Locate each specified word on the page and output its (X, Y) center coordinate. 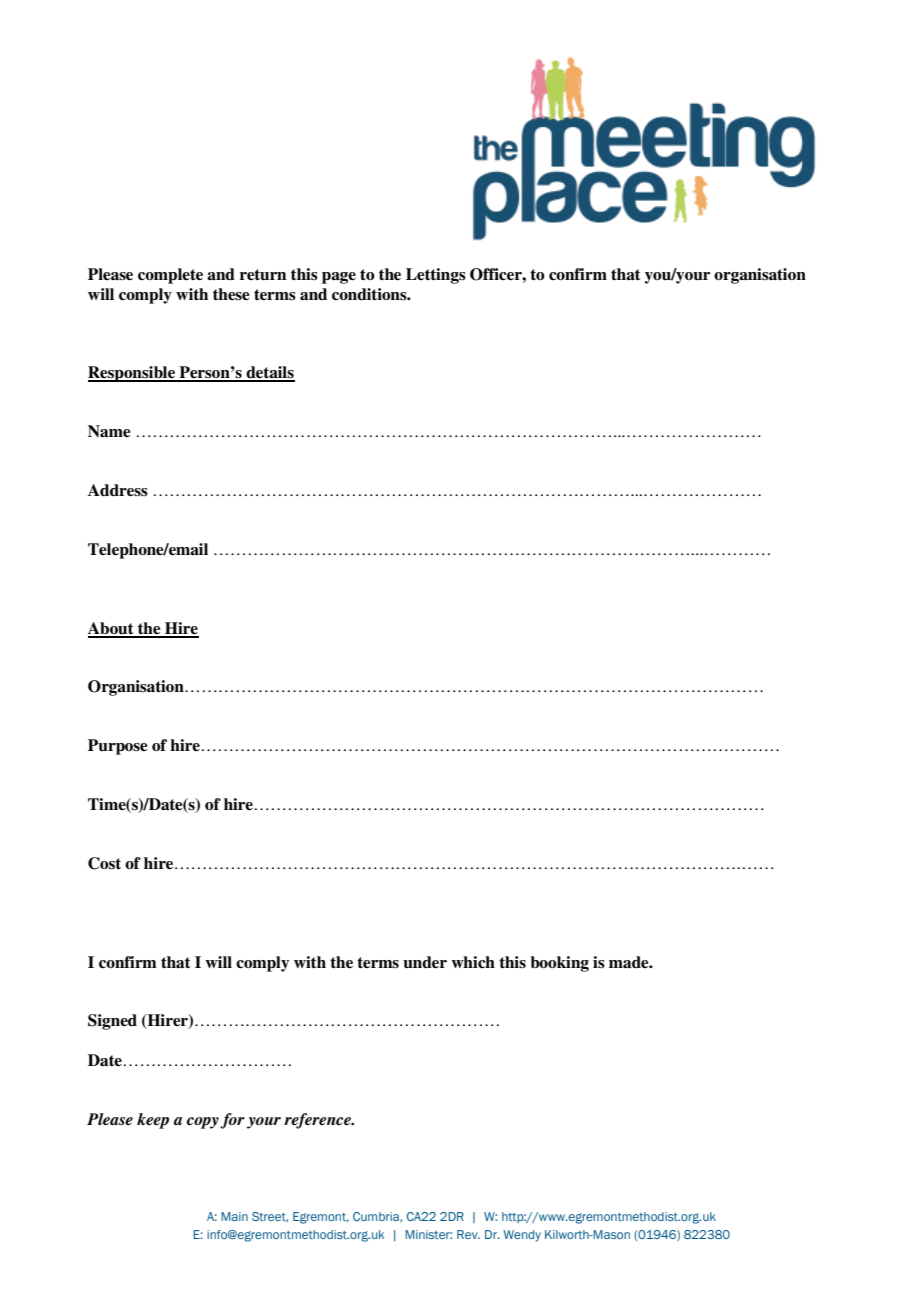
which (473, 962)
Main (234, 1216)
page (339, 278)
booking (559, 964)
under (425, 962)
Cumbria (377, 1216)
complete (170, 276)
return (263, 275)
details (270, 373)
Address (118, 490)
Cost (104, 863)
